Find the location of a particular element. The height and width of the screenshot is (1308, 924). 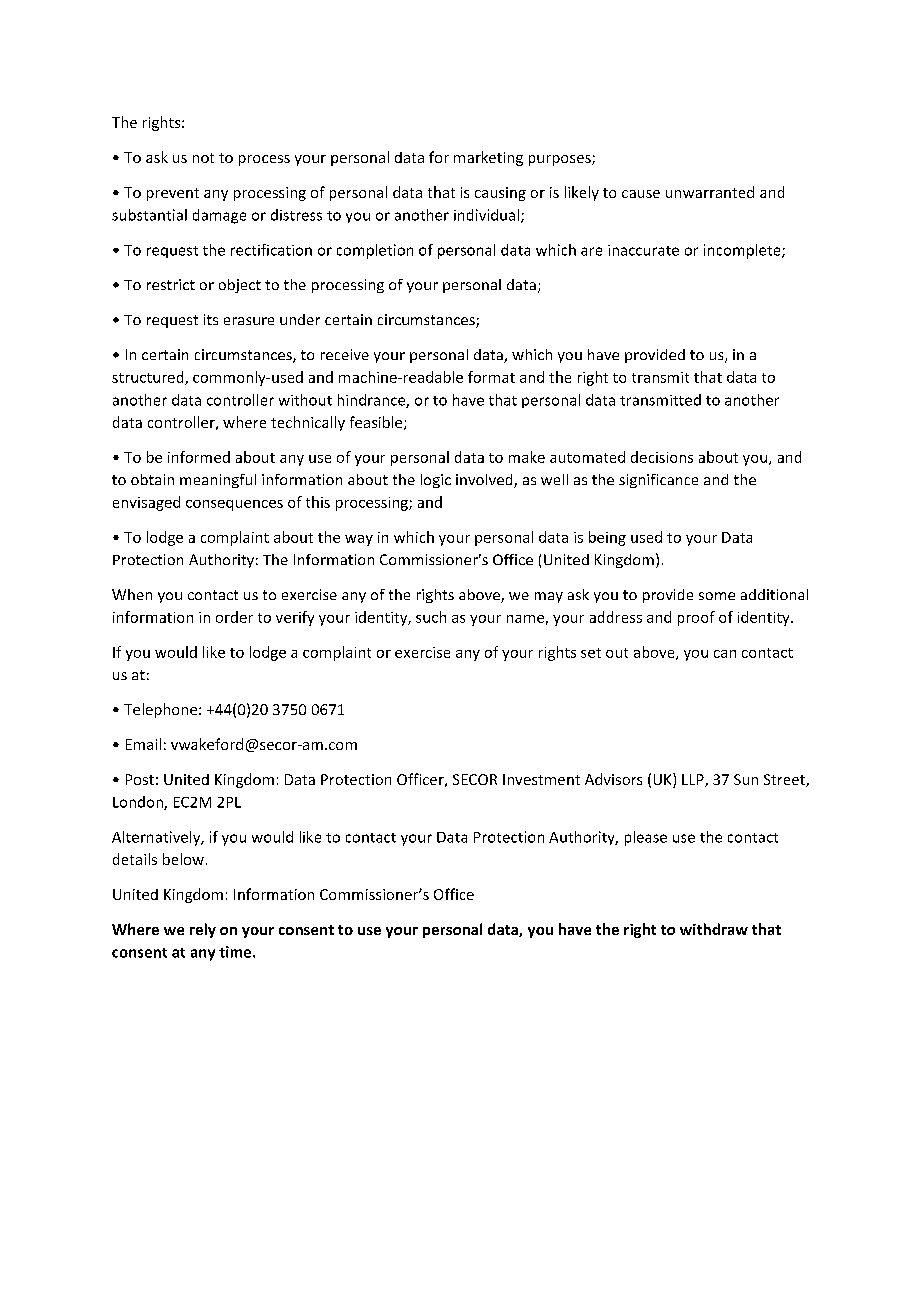

decisions is located at coordinates (662, 457).
